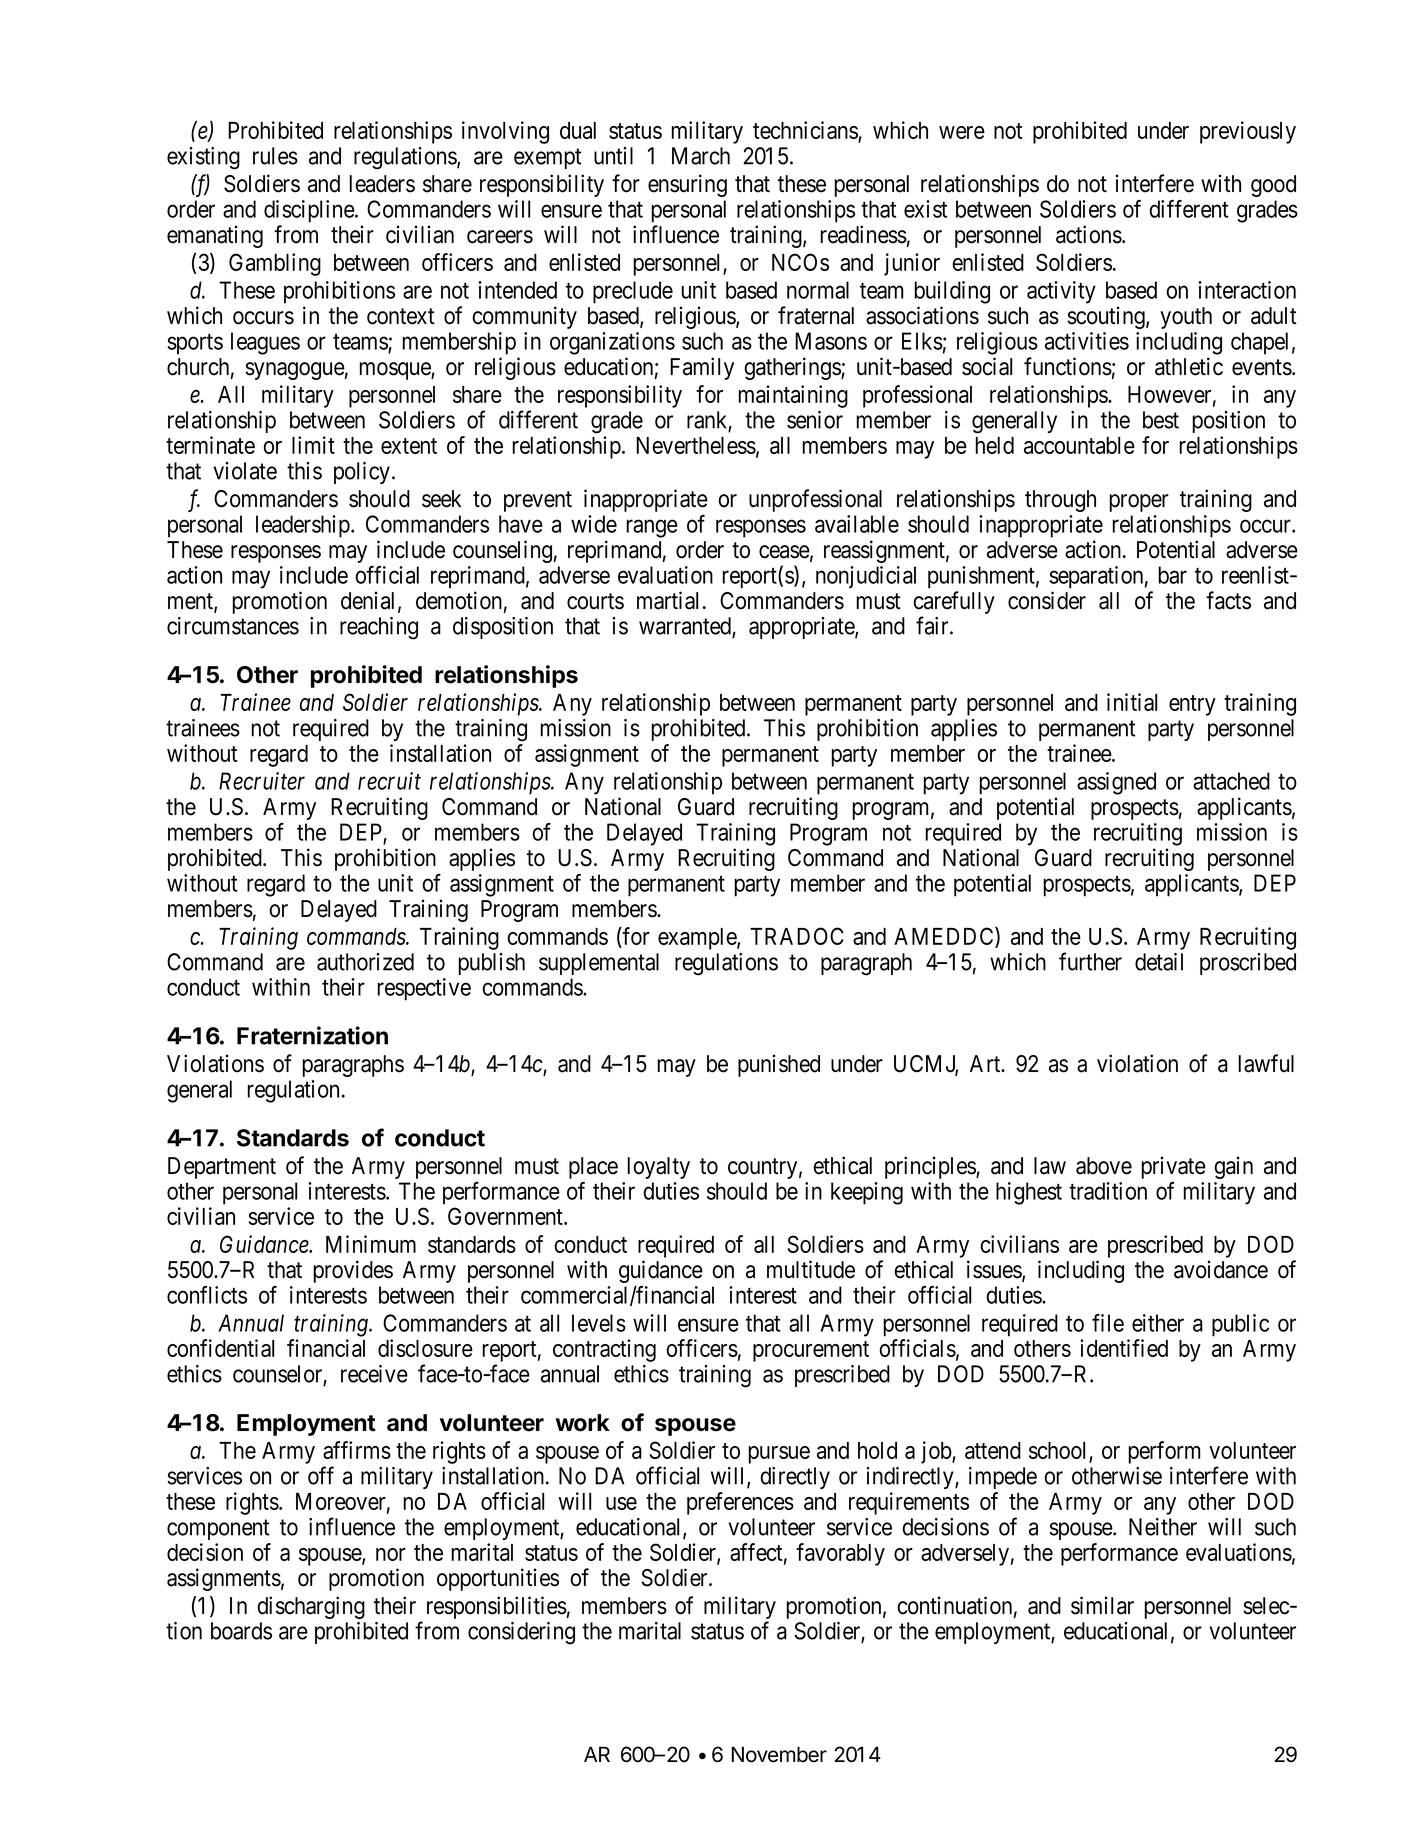 The height and width of the image is (1834, 1417). Describe the element at coordinates (659, 1168) in the image. I see `loyalty` at that location.
